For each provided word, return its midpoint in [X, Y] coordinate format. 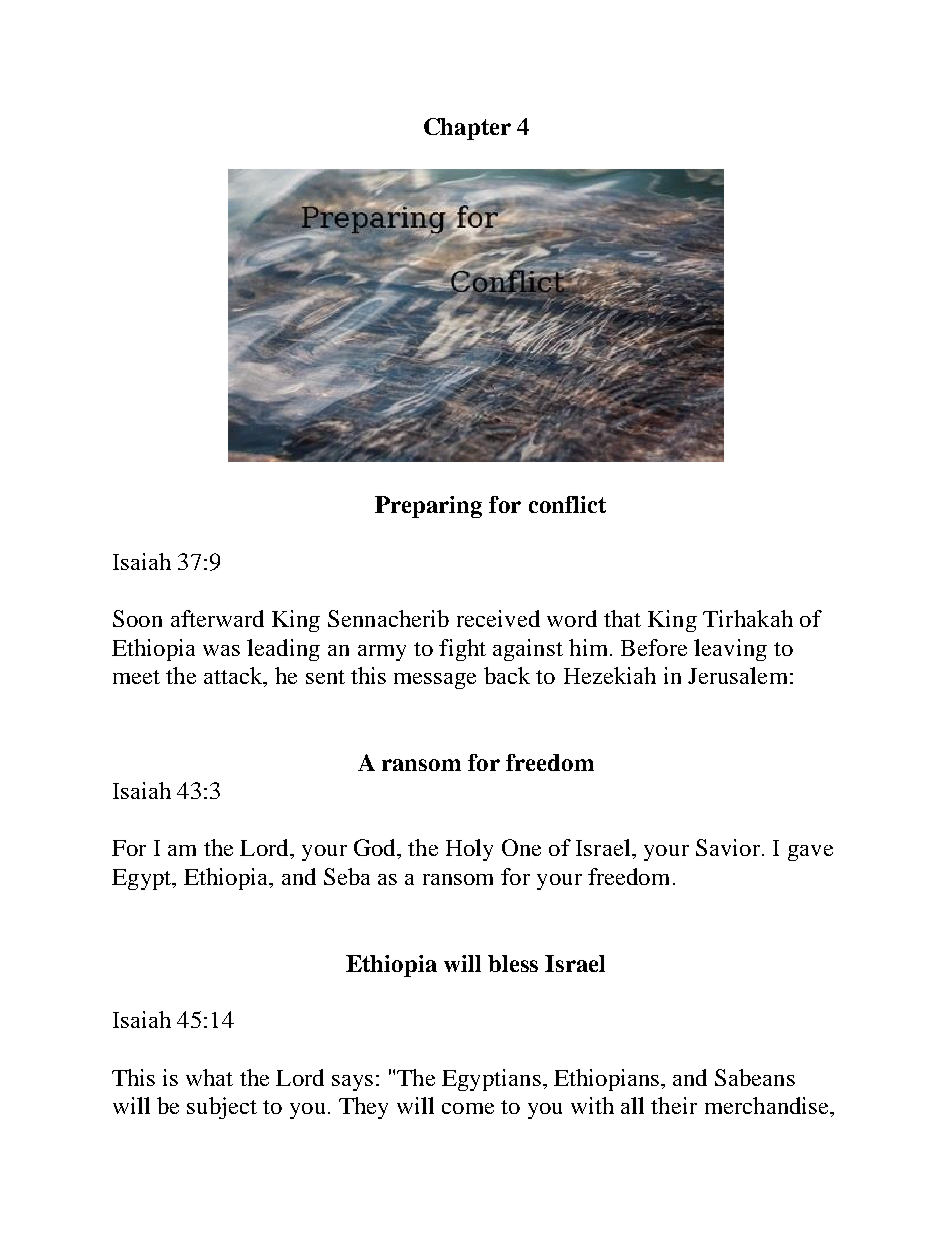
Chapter [467, 129]
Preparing [428, 507]
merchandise [768, 1105]
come [468, 1108]
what [209, 1077]
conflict [567, 504]
